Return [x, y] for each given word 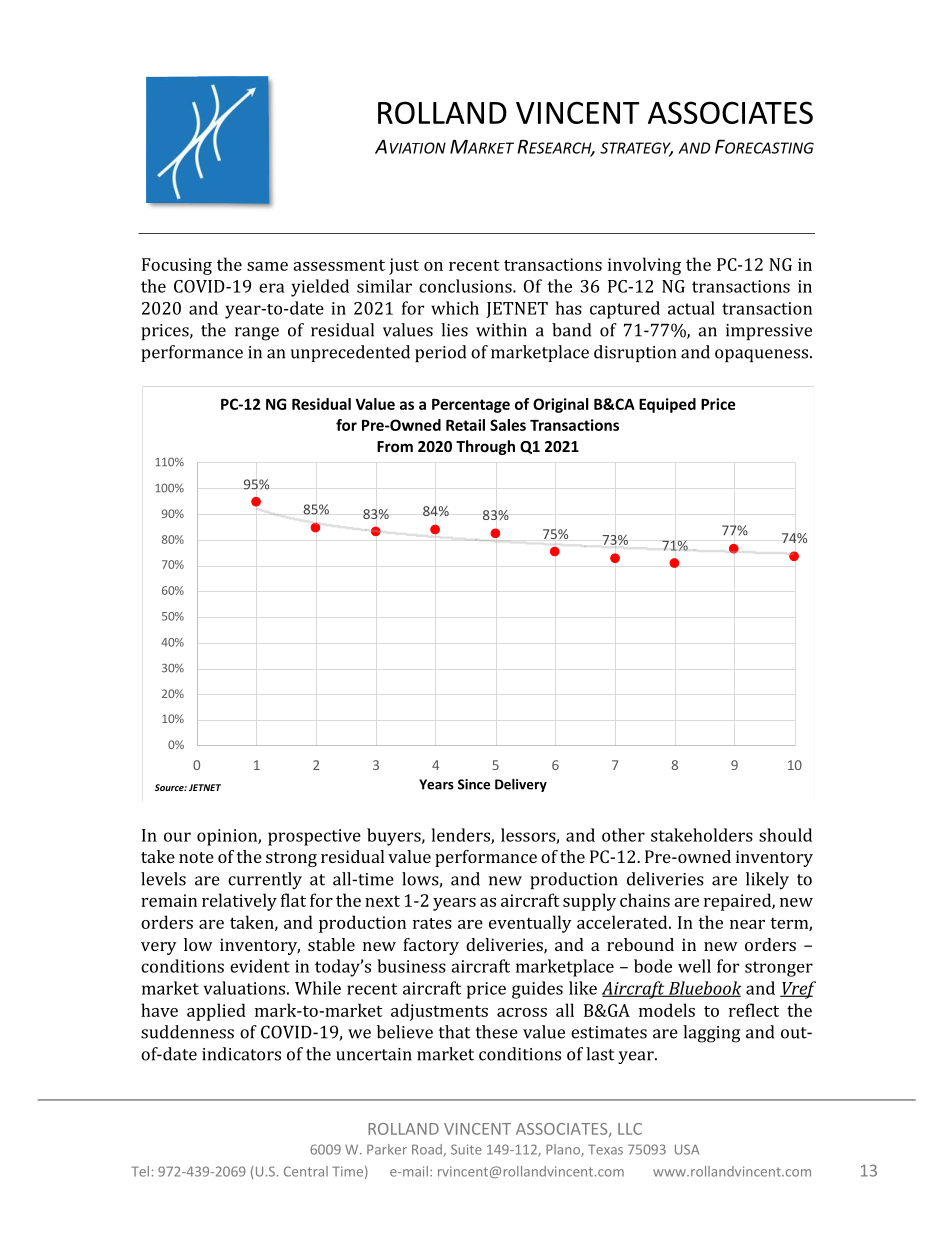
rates [432, 923]
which [455, 308]
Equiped [667, 405]
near [747, 924]
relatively [239, 902]
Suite [466, 1149]
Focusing [177, 266]
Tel [140, 1171]
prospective [314, 837]
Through [485, 447]
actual [691, 308]
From [395, 446]
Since [474, 784]
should [785, 835]
